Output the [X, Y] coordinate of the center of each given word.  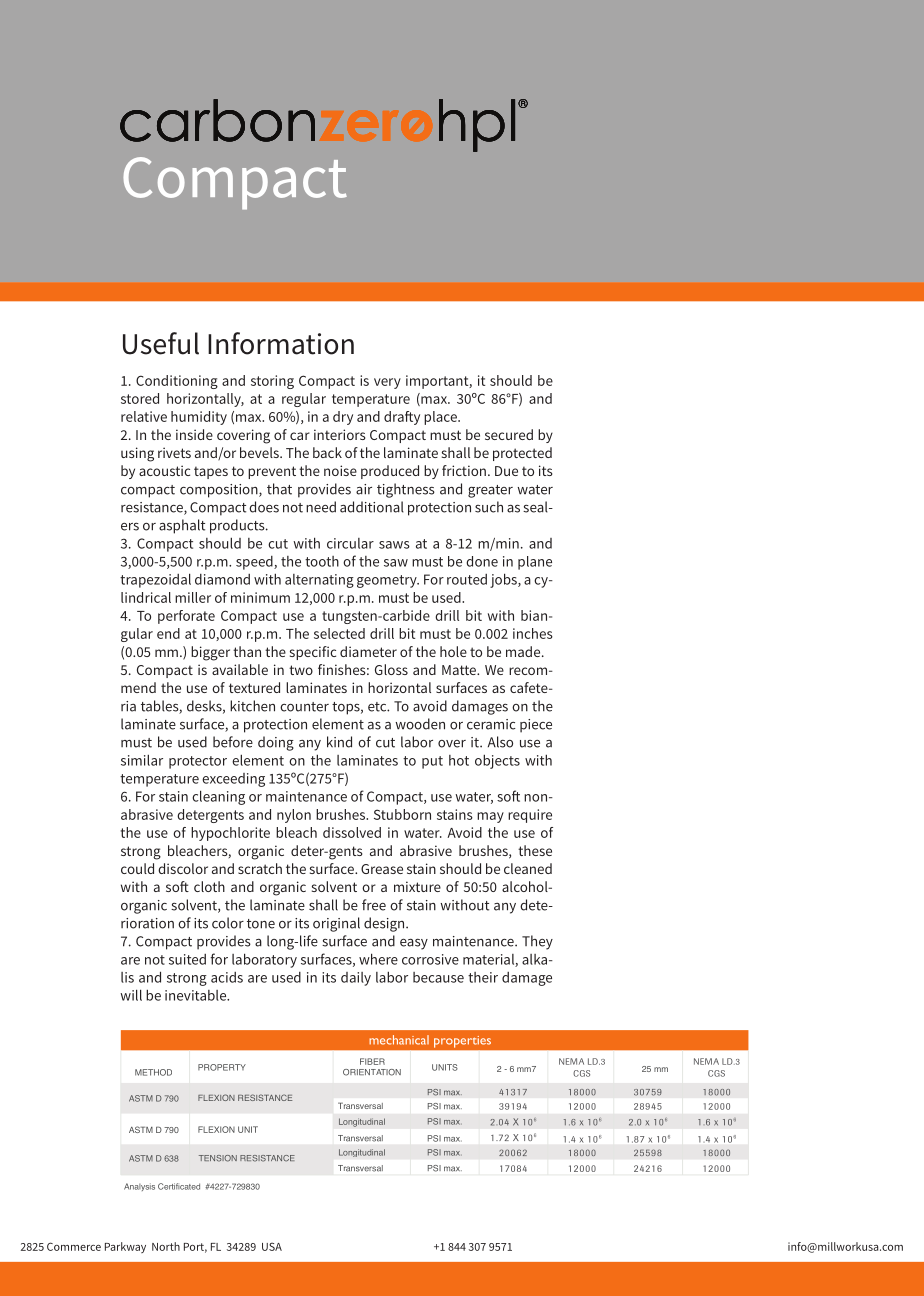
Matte [460, 670]
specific [313, 653]
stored [140, 398]
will [131, 995]
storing [272, 382]
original [336, 924]
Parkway [125, 1247]
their [483, 977]
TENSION [218, 1158]
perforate [186, 617]
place [441, 418]
